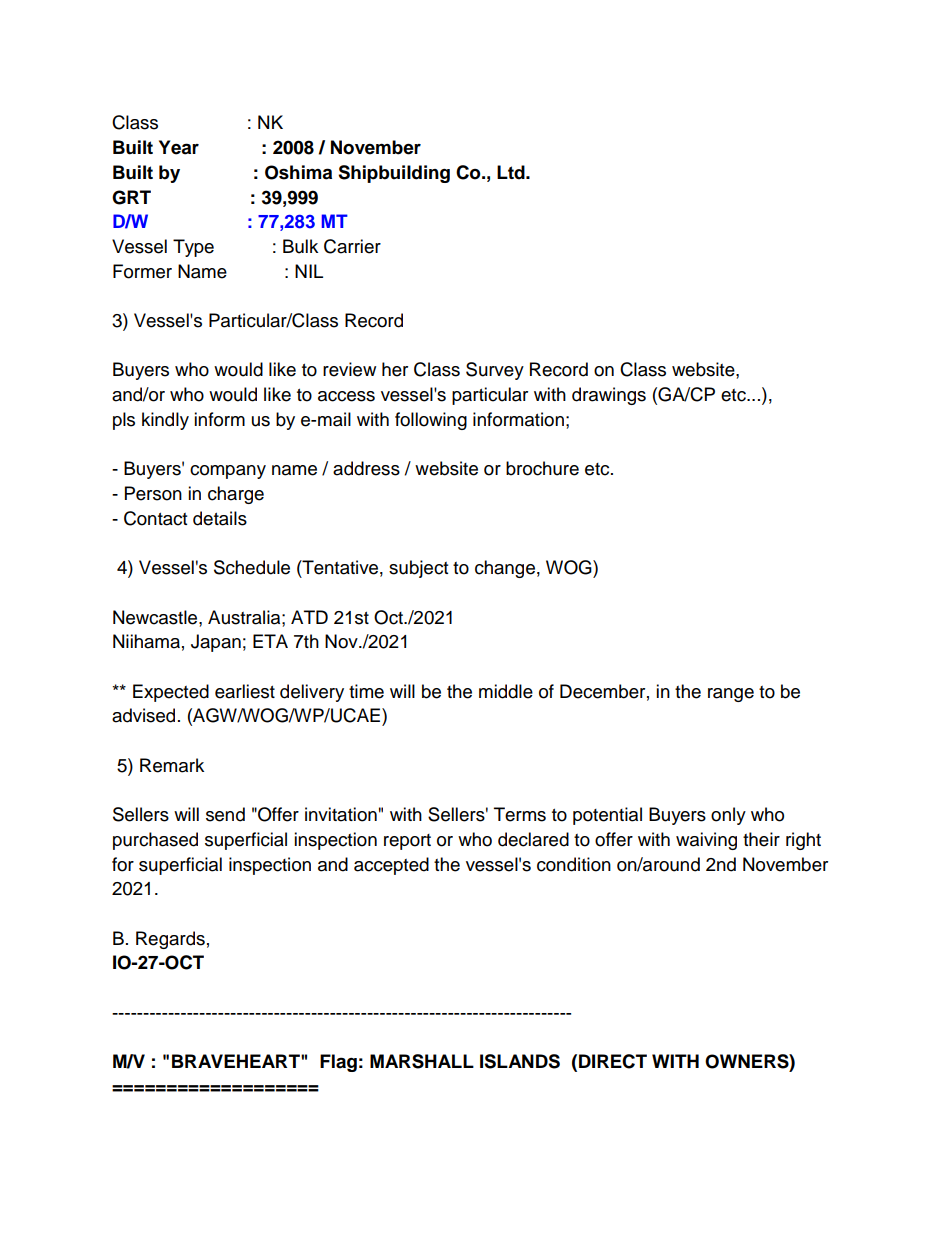 The width and height of the screenshot is (952, 1233). I want to click on drawings, so click(609, 396).
